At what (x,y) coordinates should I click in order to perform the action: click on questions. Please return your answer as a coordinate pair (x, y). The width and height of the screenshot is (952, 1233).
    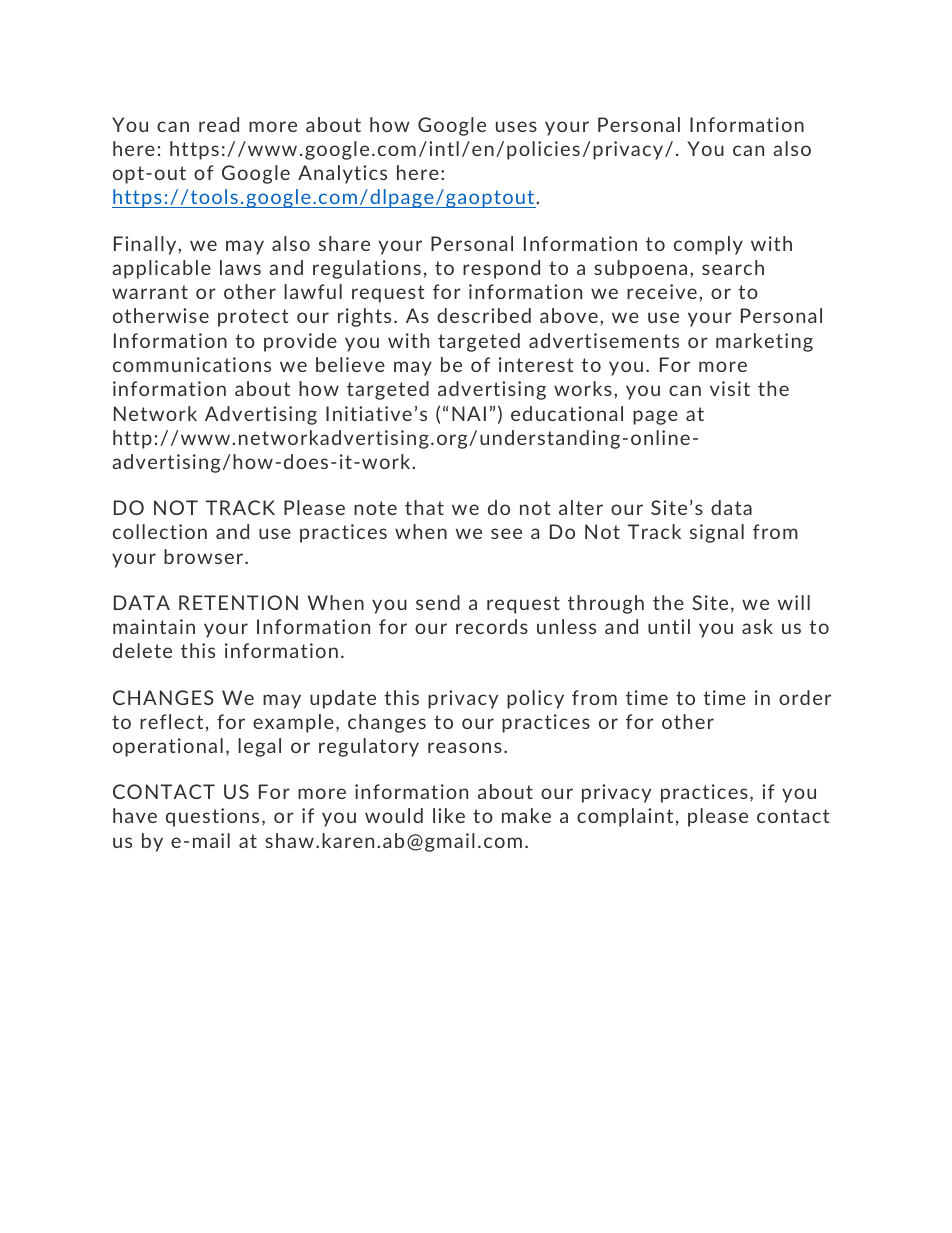
    Looking at the image, I should click on (212, 817).
